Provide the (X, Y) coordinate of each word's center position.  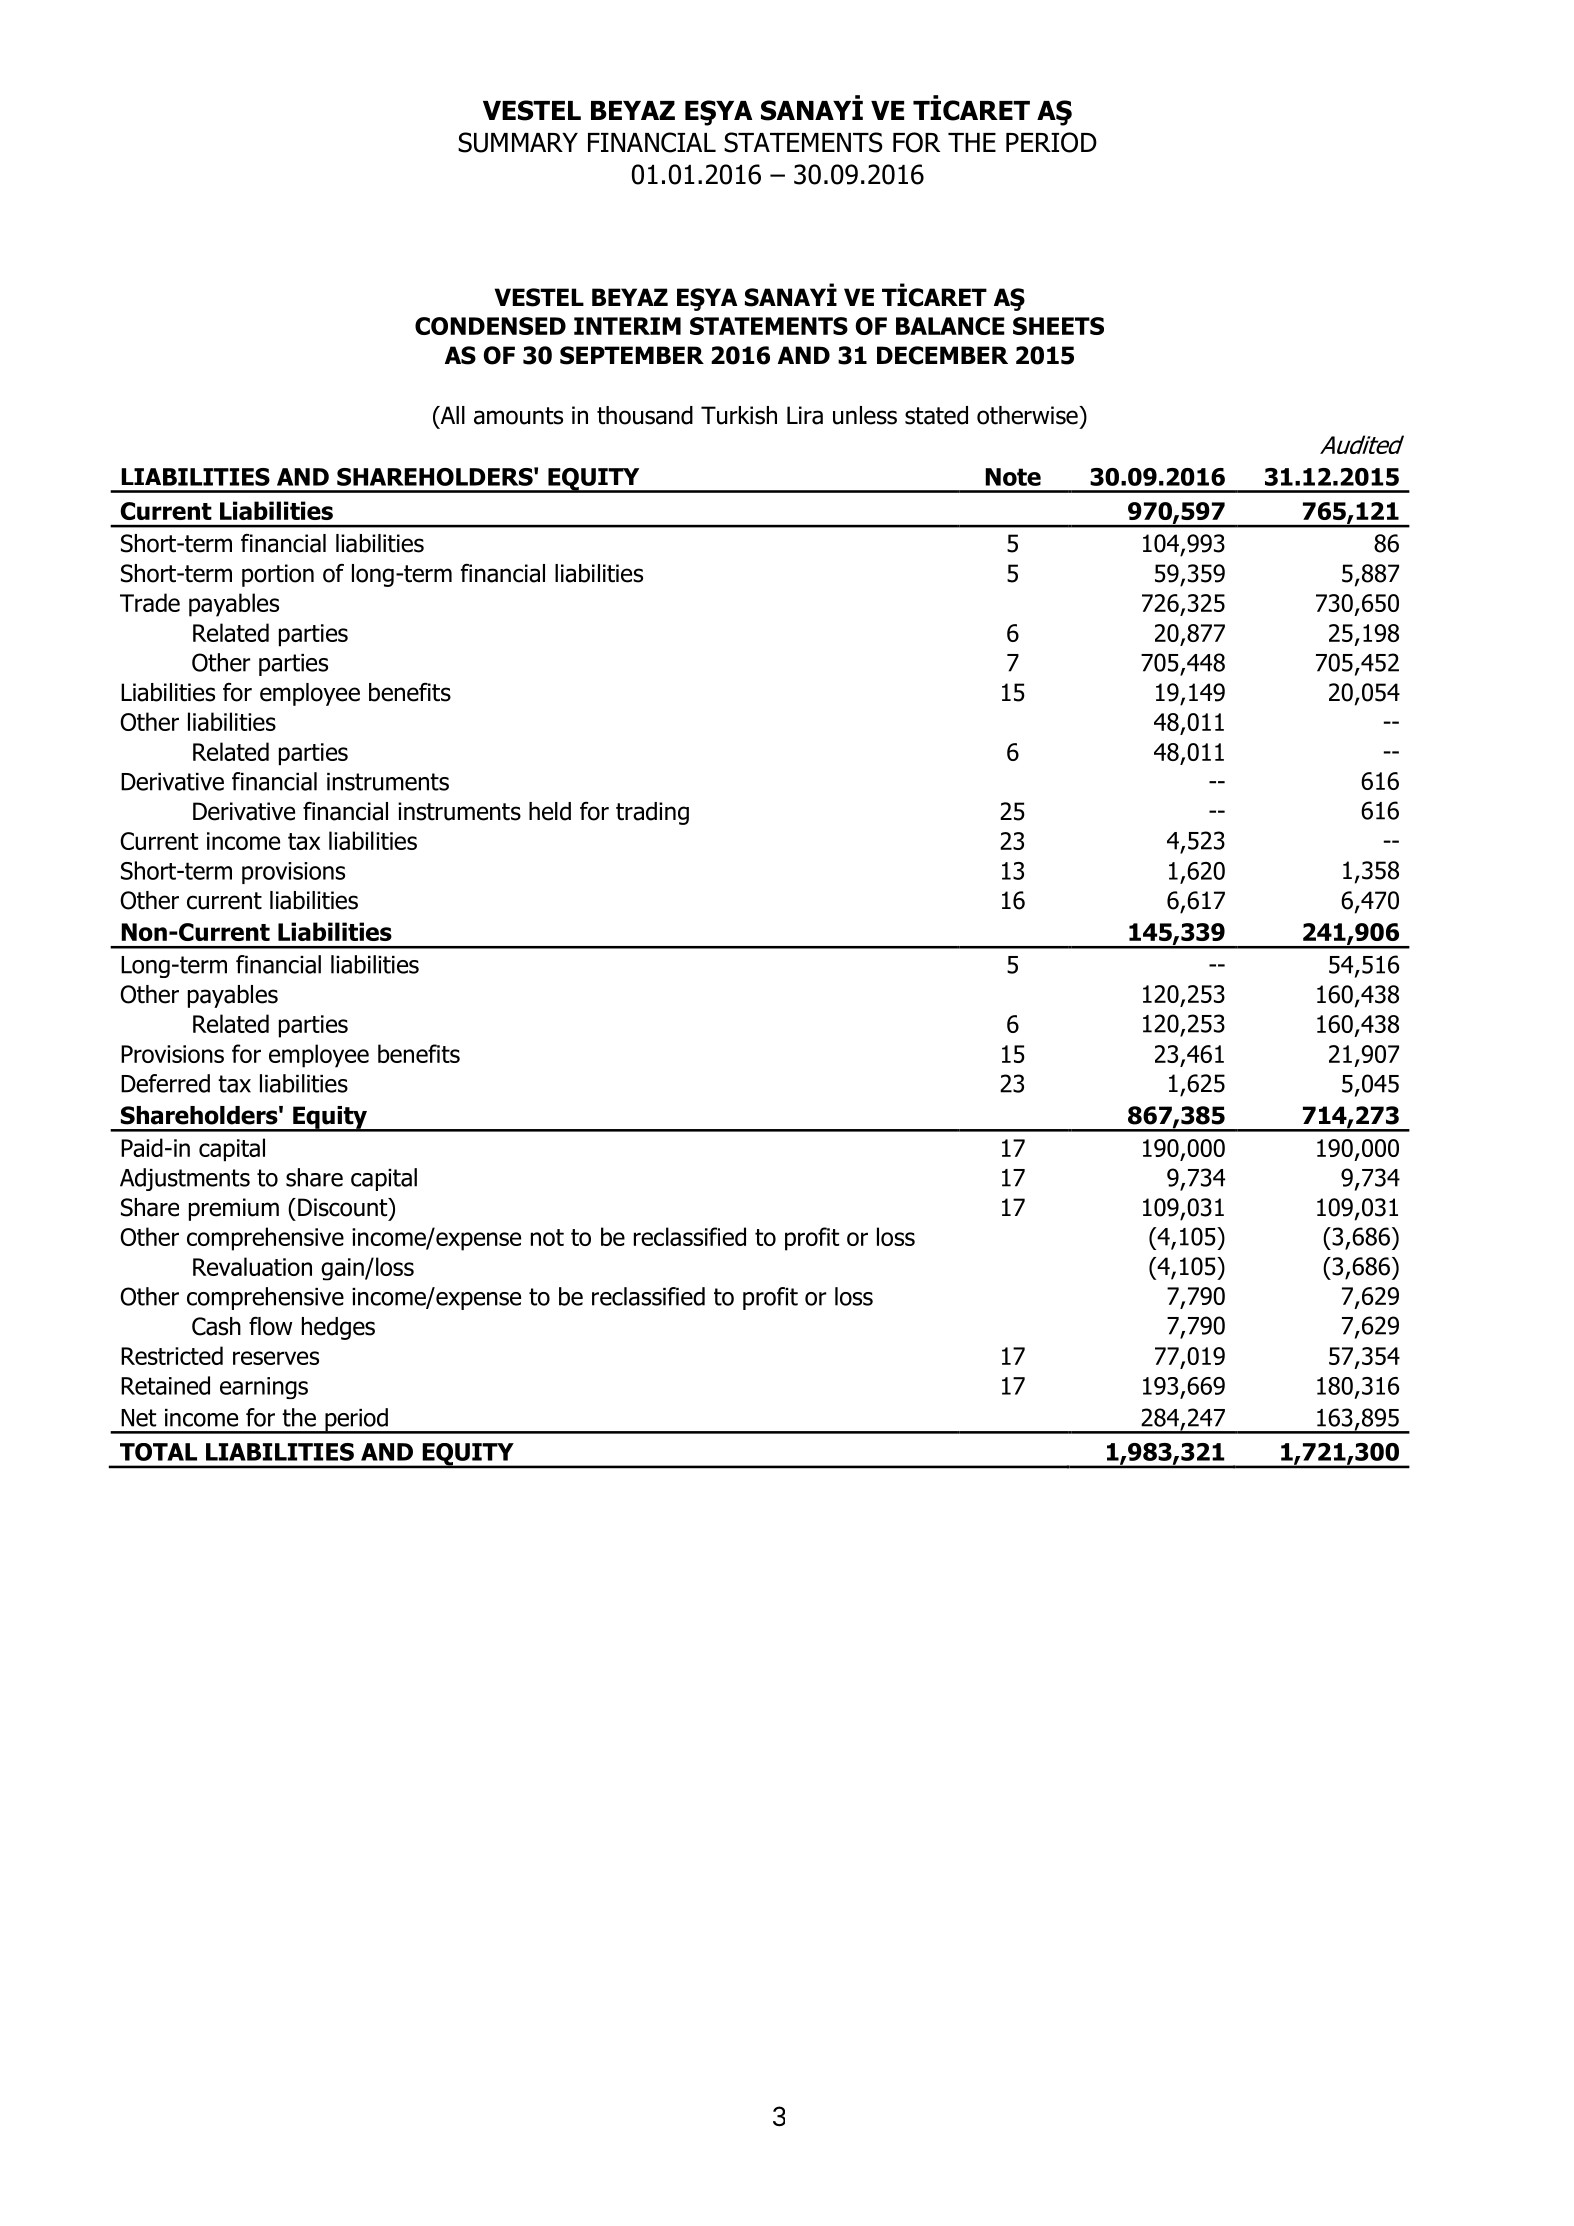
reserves (276, 1358)
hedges (338, 1328)
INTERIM (627, 326)
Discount (344, 1207)
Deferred (165, 1083)
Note (1013, 477)
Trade (150, 602)
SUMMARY (518, 142)
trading (652, 813)
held (550, 811)
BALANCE (950, 326)
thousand (645, 415)
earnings (264, 1388)
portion (278, 575)
